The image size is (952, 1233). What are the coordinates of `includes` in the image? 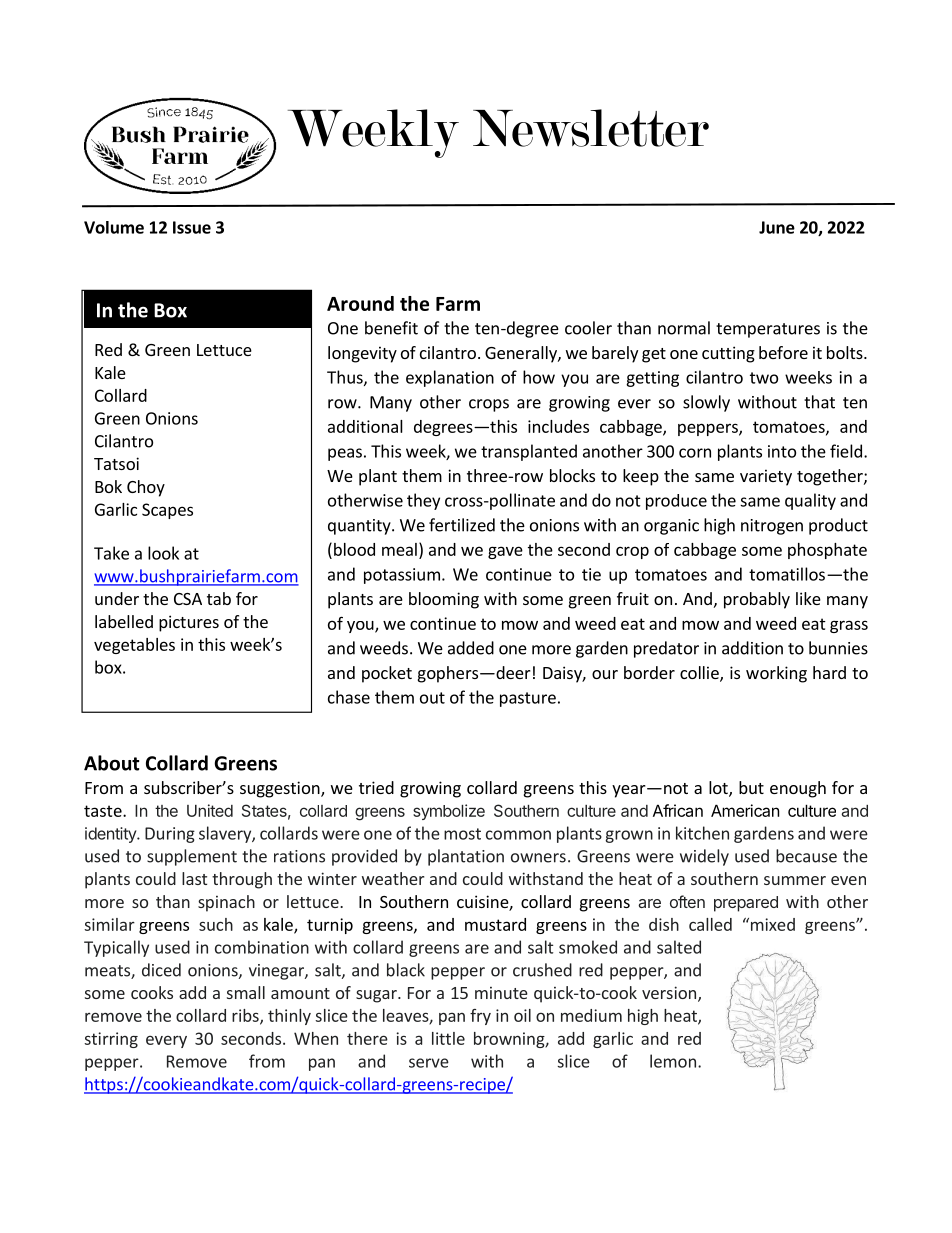 It's located at (558, 426).
